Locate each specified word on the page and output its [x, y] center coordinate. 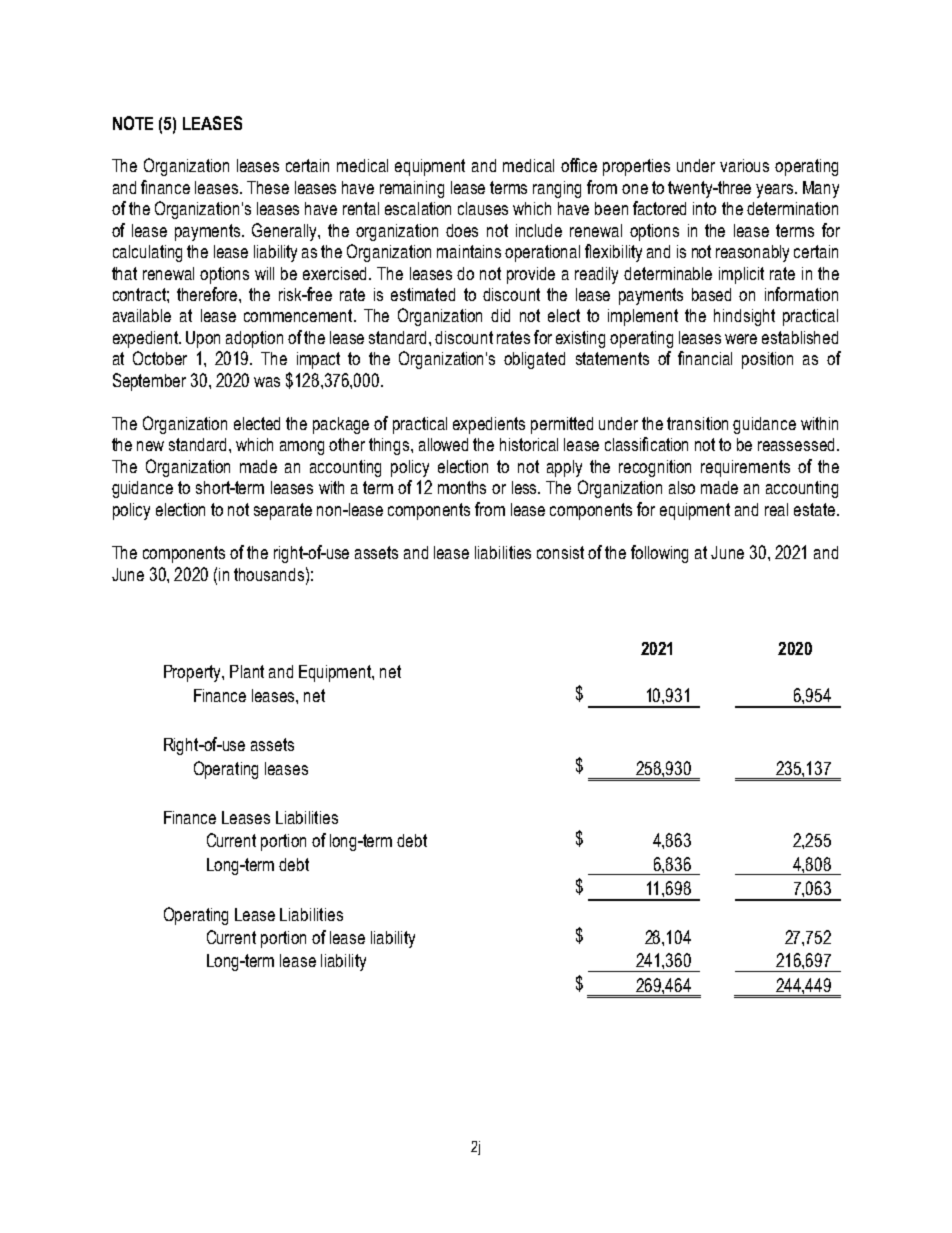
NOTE [133, 123]
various [744, 165]
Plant [247, 671]
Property [193, 673]
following [659, 554]
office [579, 165]
